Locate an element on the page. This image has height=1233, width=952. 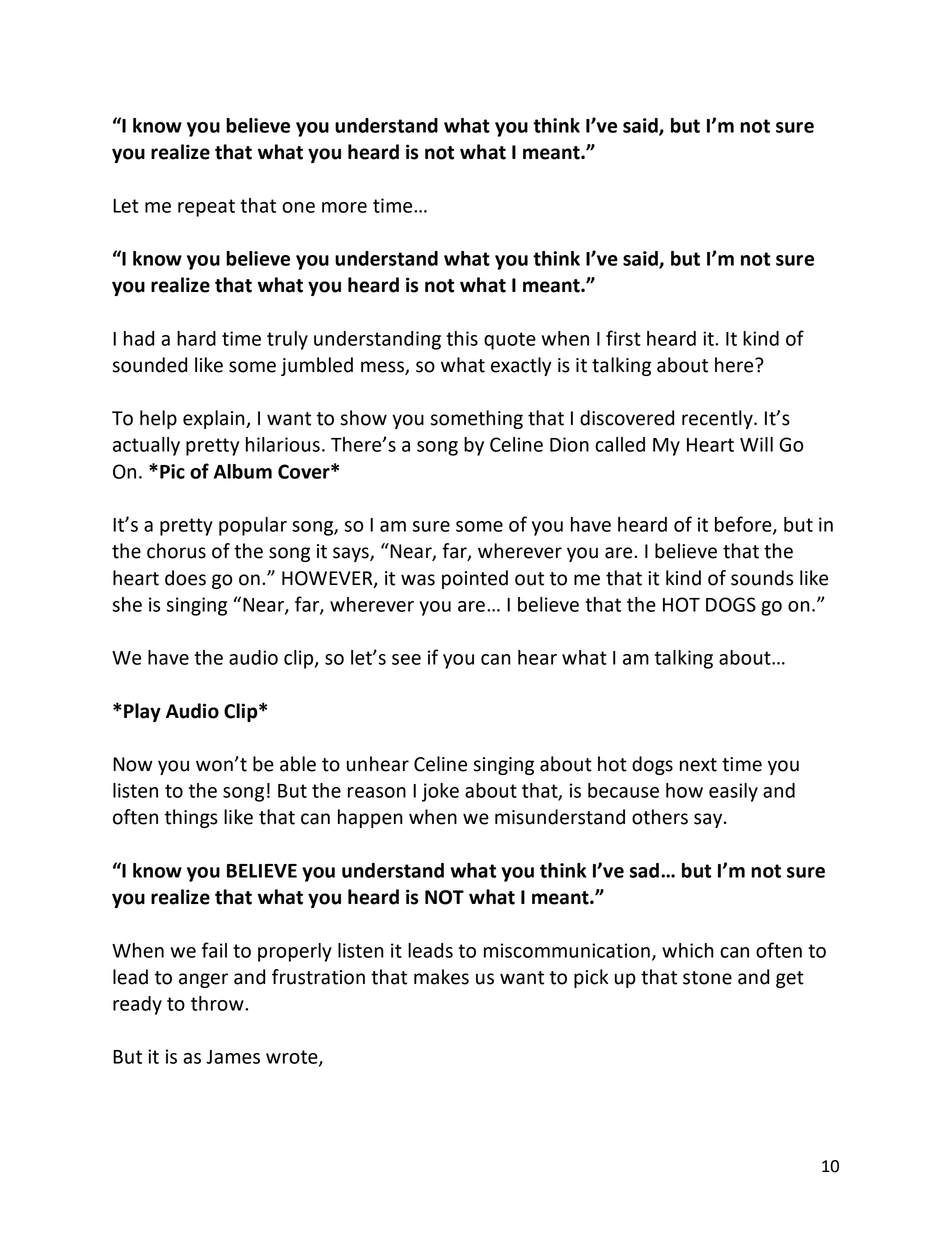
see is located at coordinates (406, 659).
